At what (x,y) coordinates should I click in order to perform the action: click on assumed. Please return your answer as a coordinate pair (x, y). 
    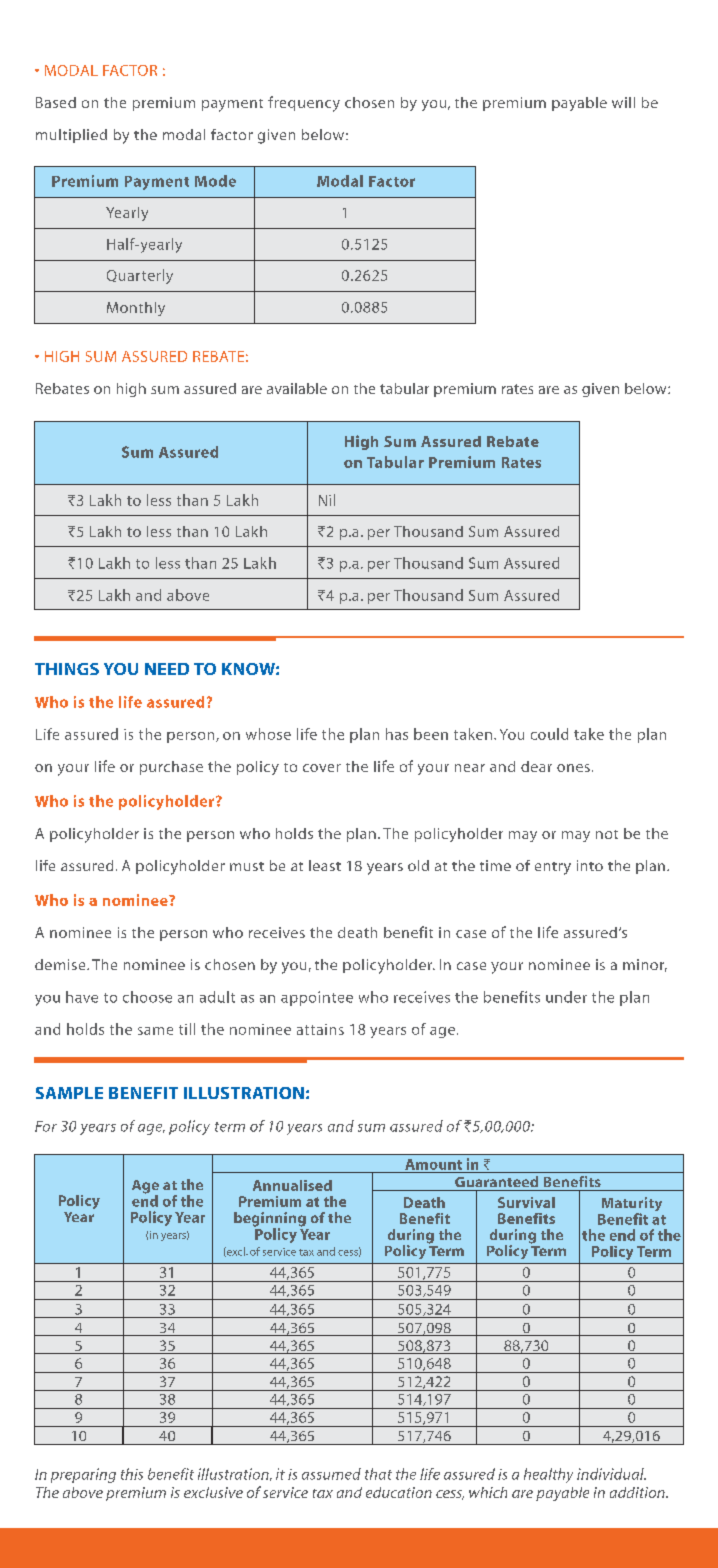
    Looking at the image, I should click on (331, 1474).
